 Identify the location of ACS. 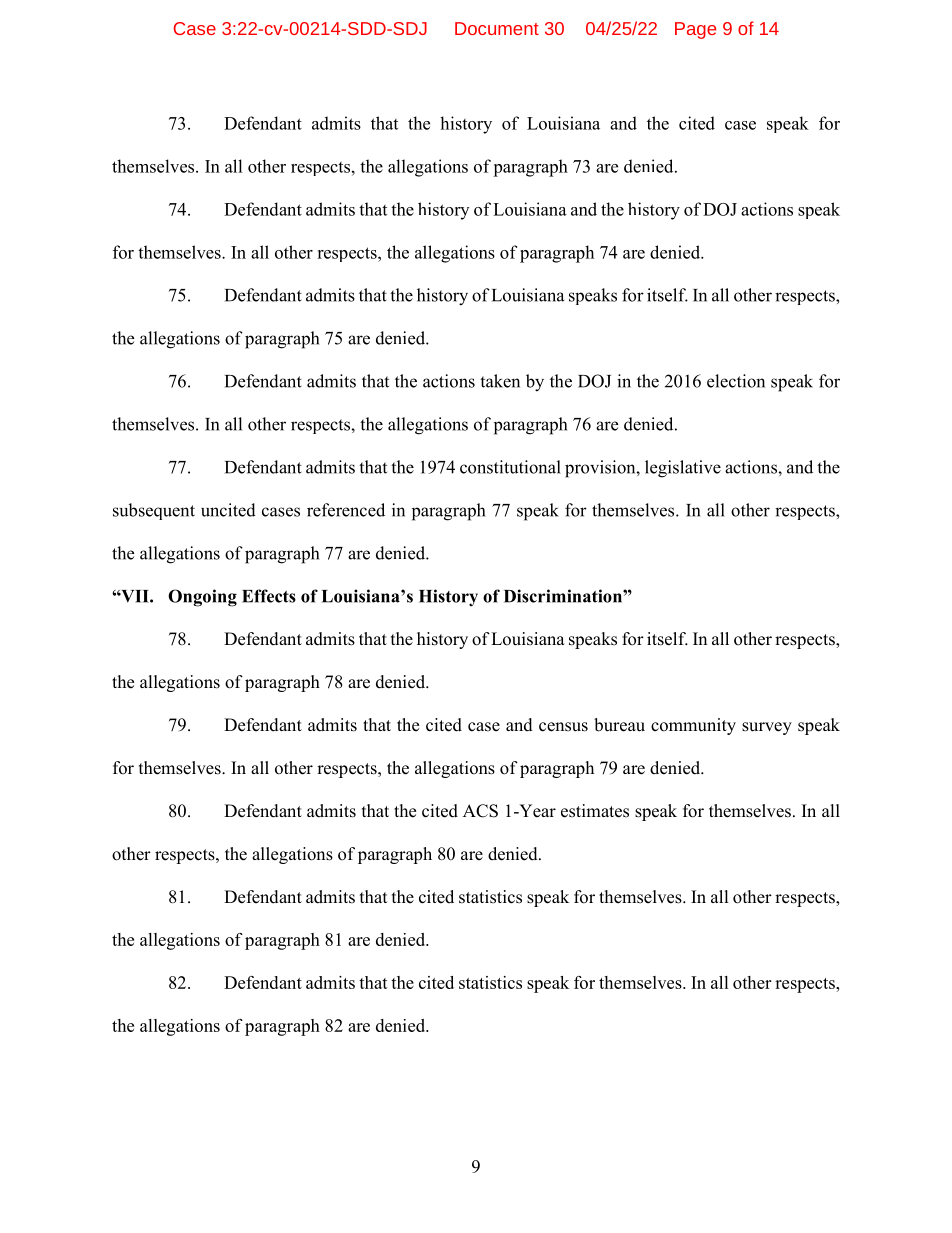
(480, 811).
